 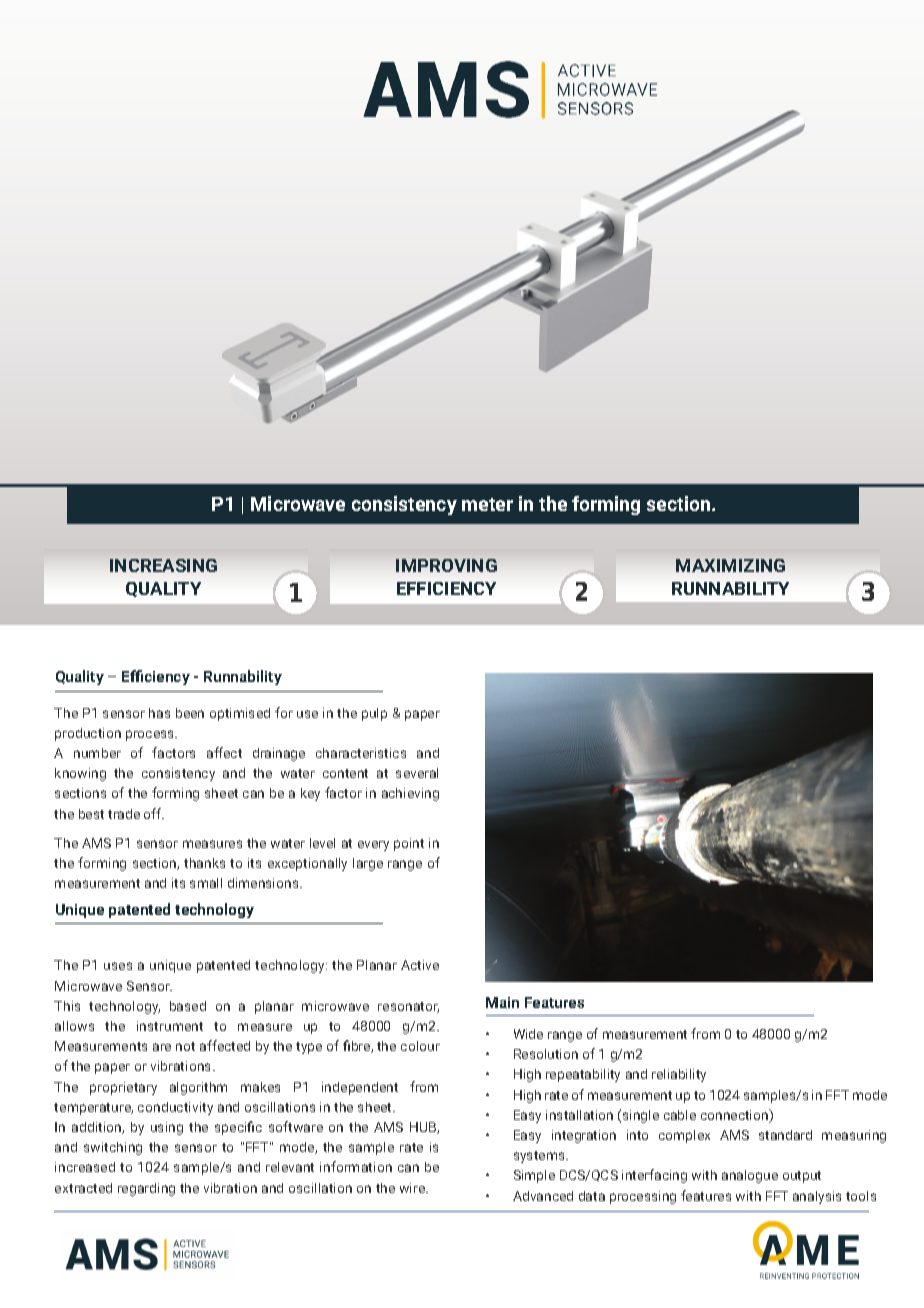 I want to click on meter, so click(x=487, y=504).
